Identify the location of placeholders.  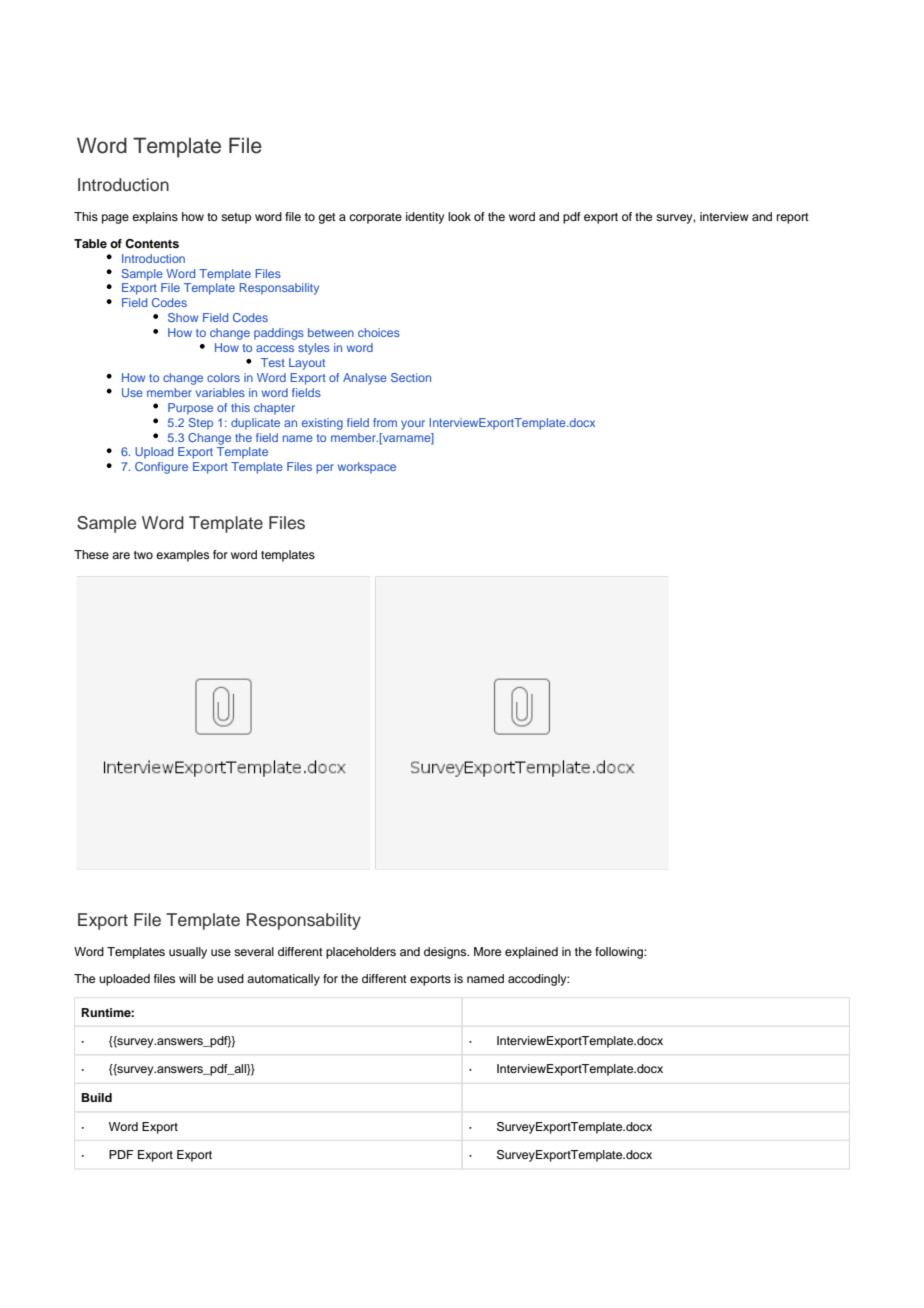
(361, 953).
